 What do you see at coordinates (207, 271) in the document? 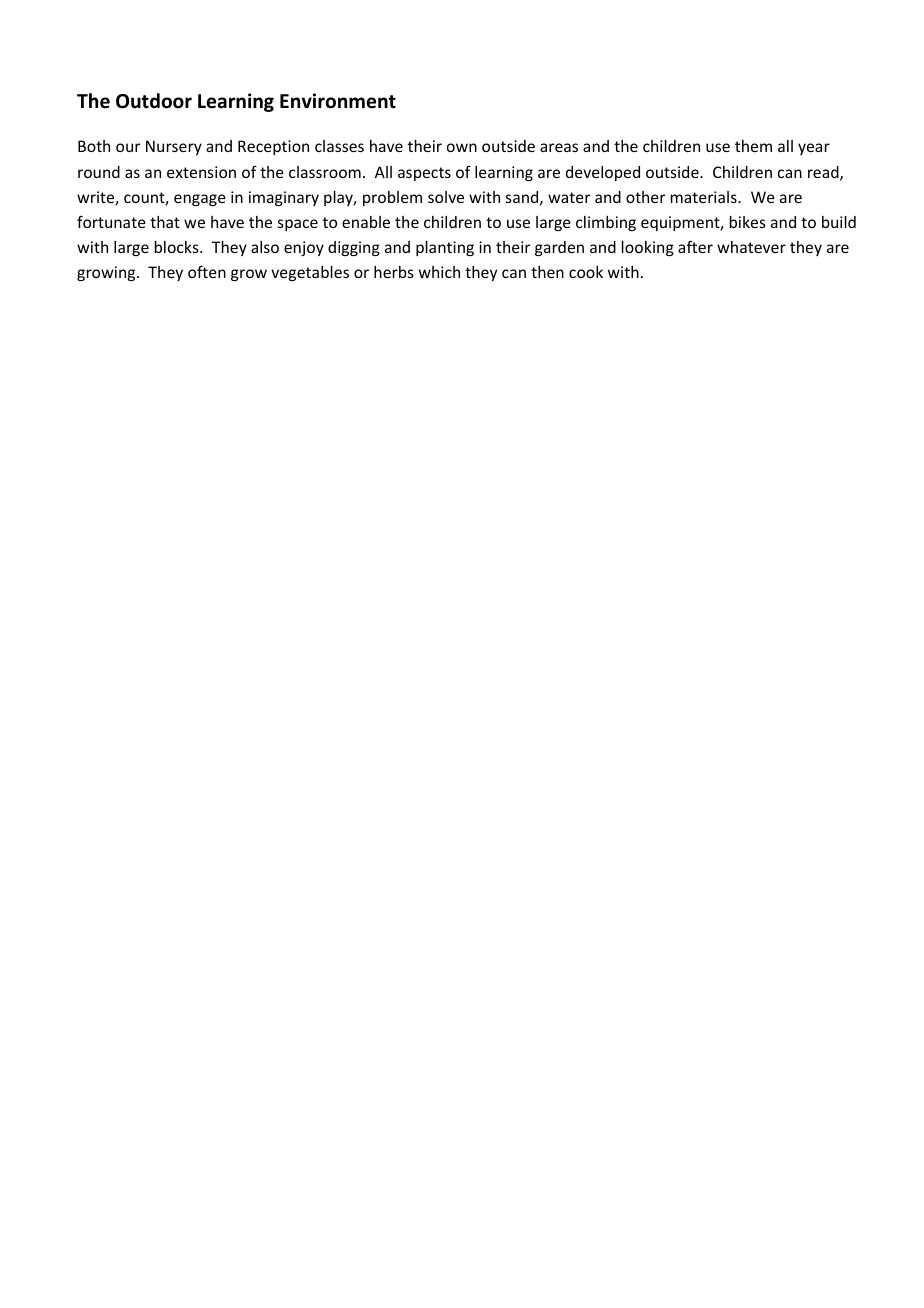
I see `often` at bounding box center [207, 271].
